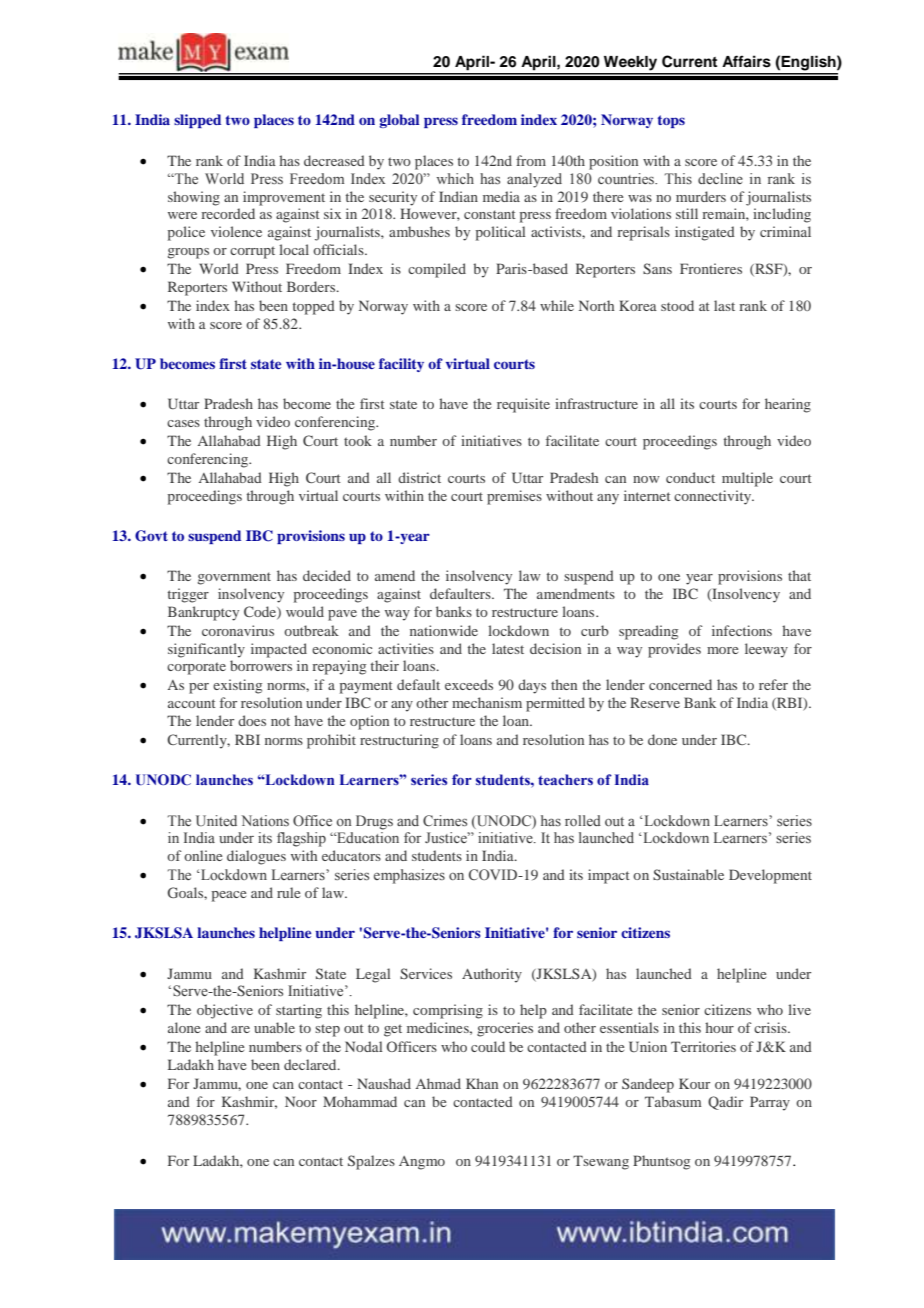 This screenshot has height=1308, width=924. Describe the element at coordinates (746, 61) in the screenshot. I see `Affairs` at that location.
